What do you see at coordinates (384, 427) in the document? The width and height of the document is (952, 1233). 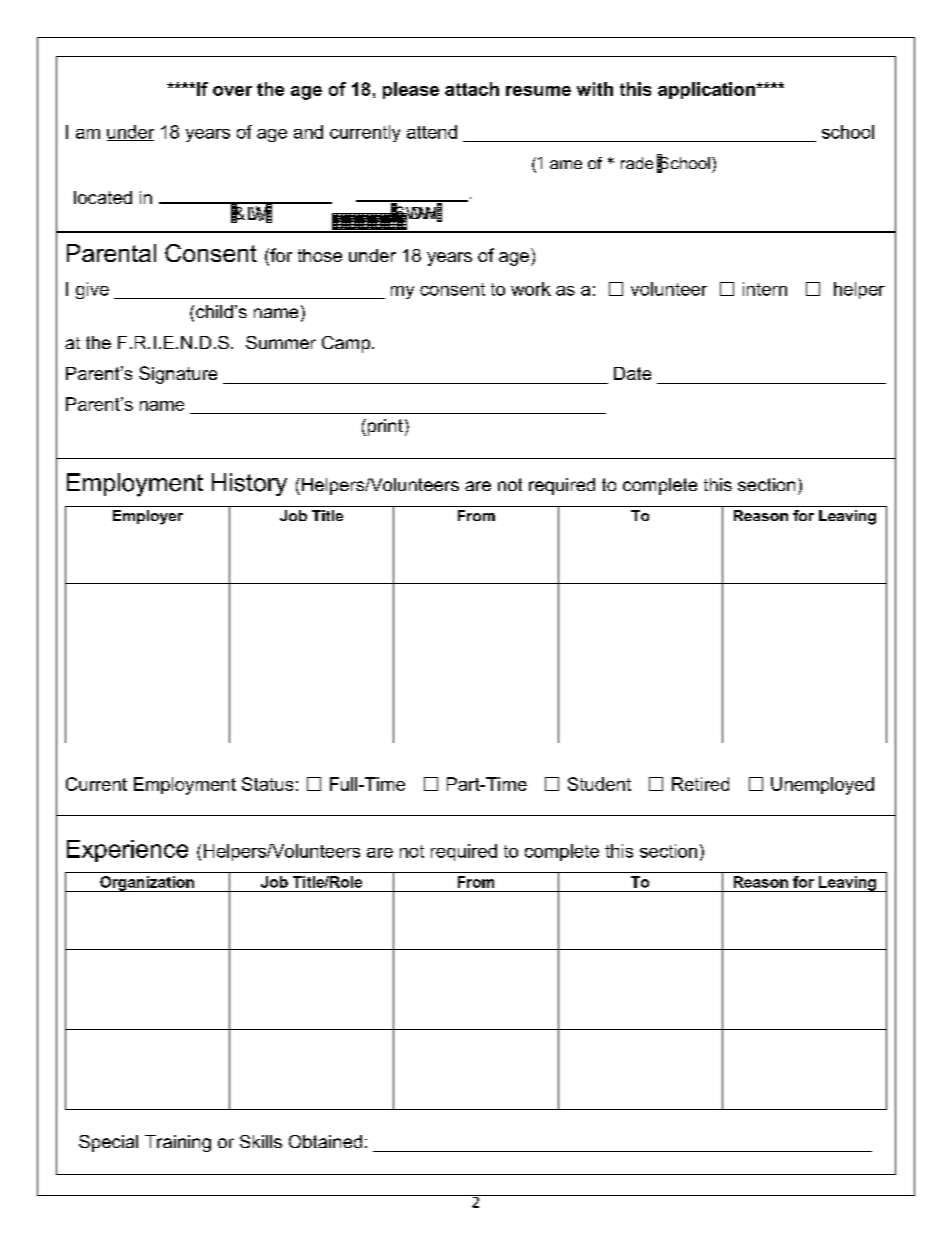 I see `print` at bounding box center [384, 427].
